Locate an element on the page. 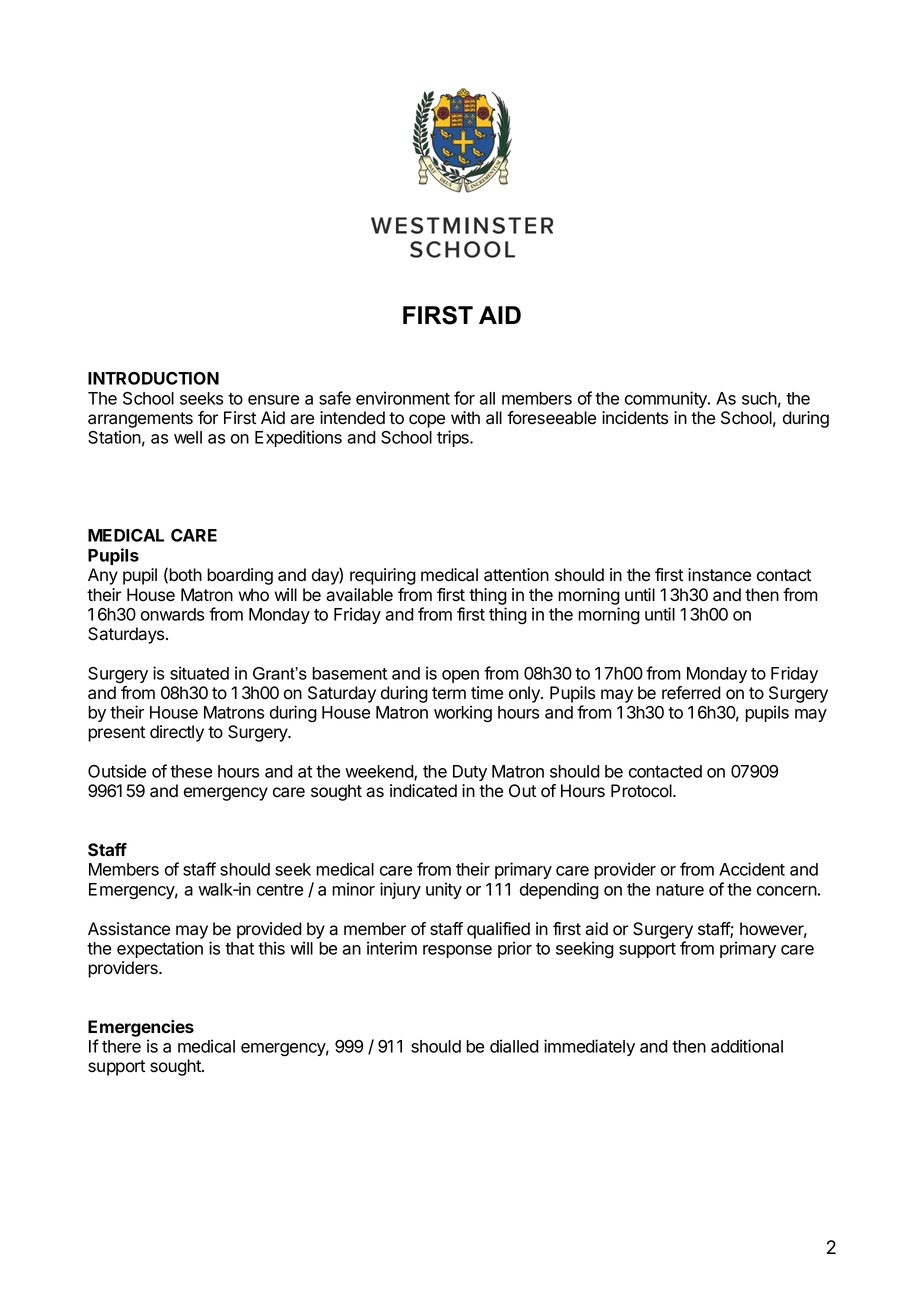 The height and width of the document is (1307, 924). referred is located at coordinates (691, 693).
